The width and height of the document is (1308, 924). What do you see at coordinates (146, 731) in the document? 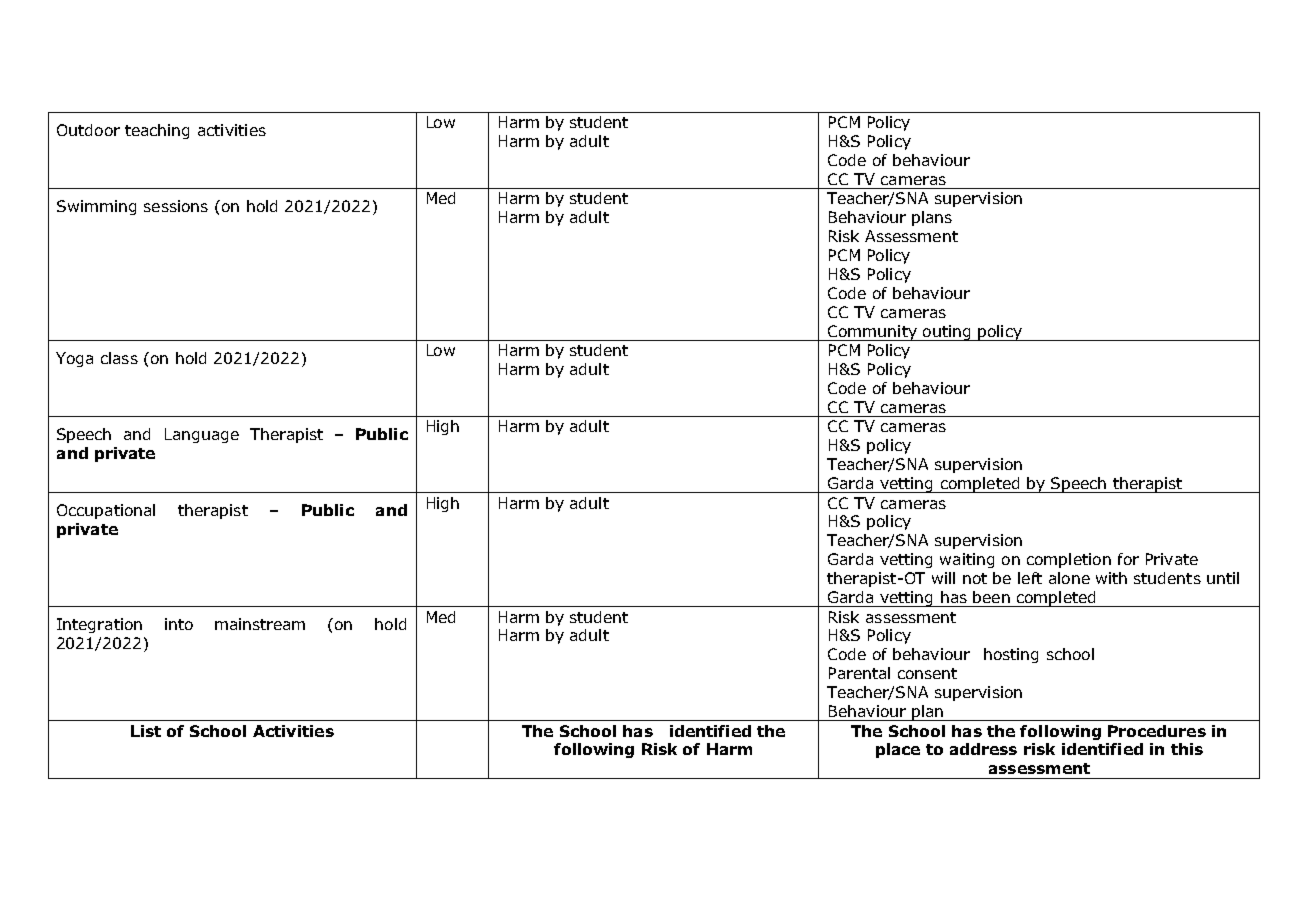
I see `List` at bounding box center [146, 731].
